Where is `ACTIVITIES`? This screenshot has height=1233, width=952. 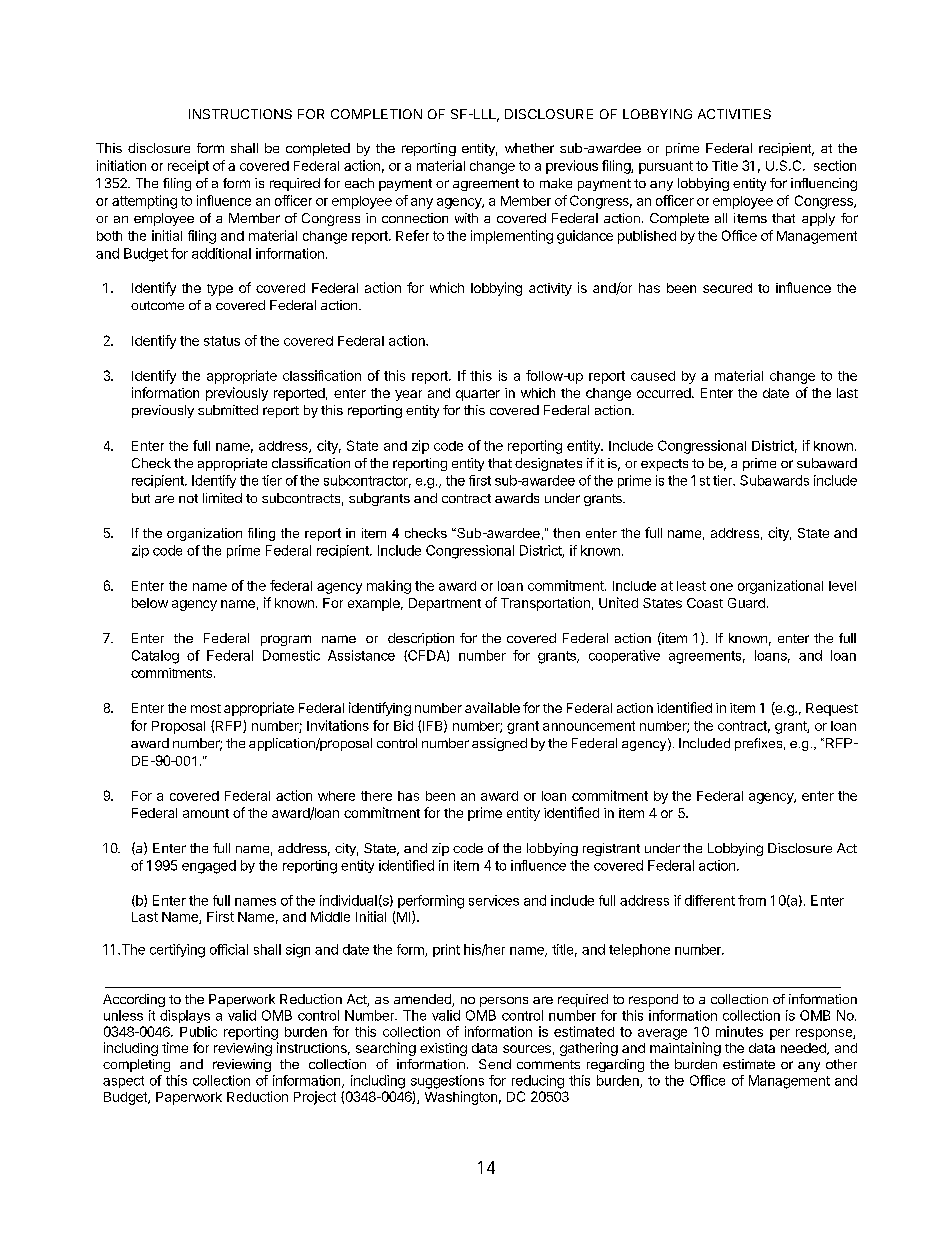
ACTIVITIES is located at coordinates (734, 114).
